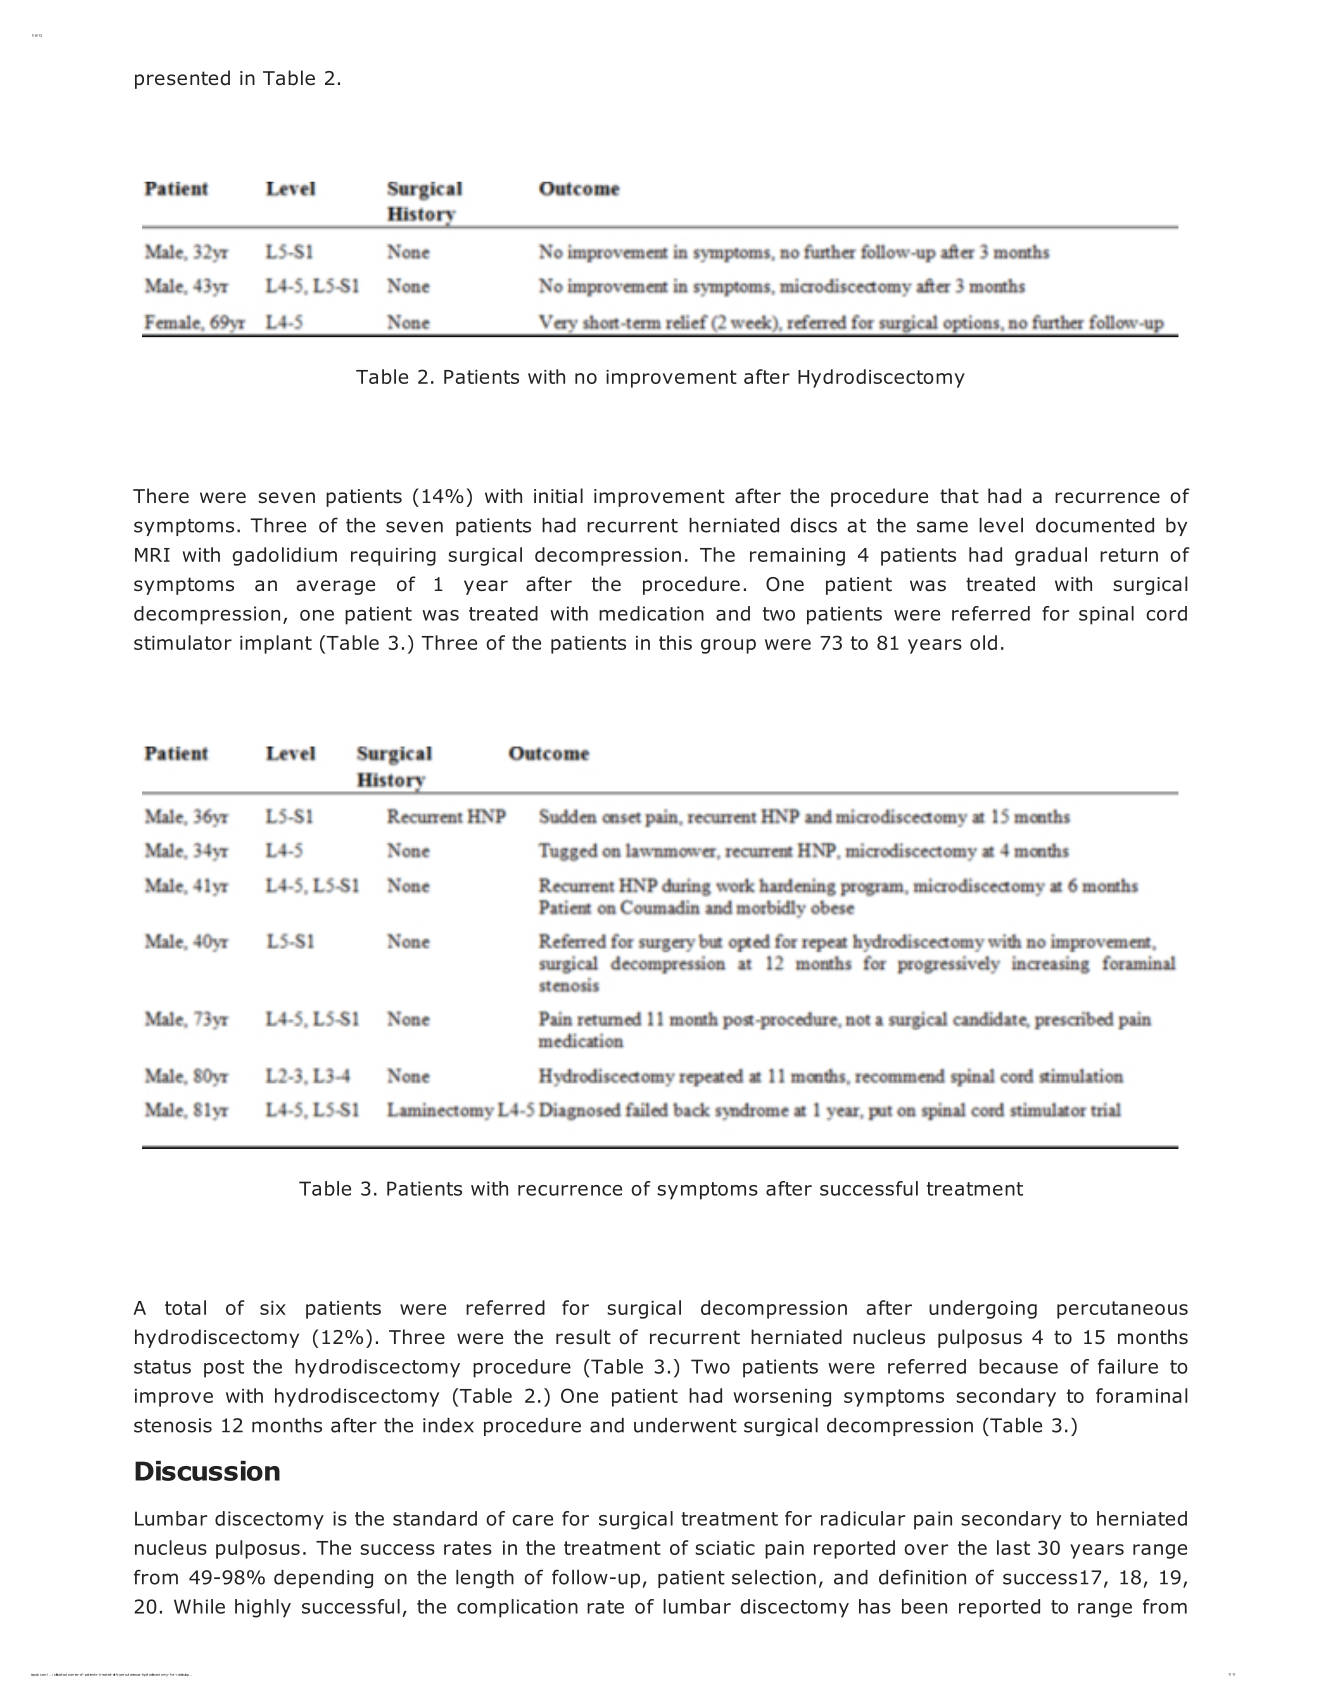 The width and height of the screenshot is (1320, 1708). I want to click on spinal, so click(1106, 615).
